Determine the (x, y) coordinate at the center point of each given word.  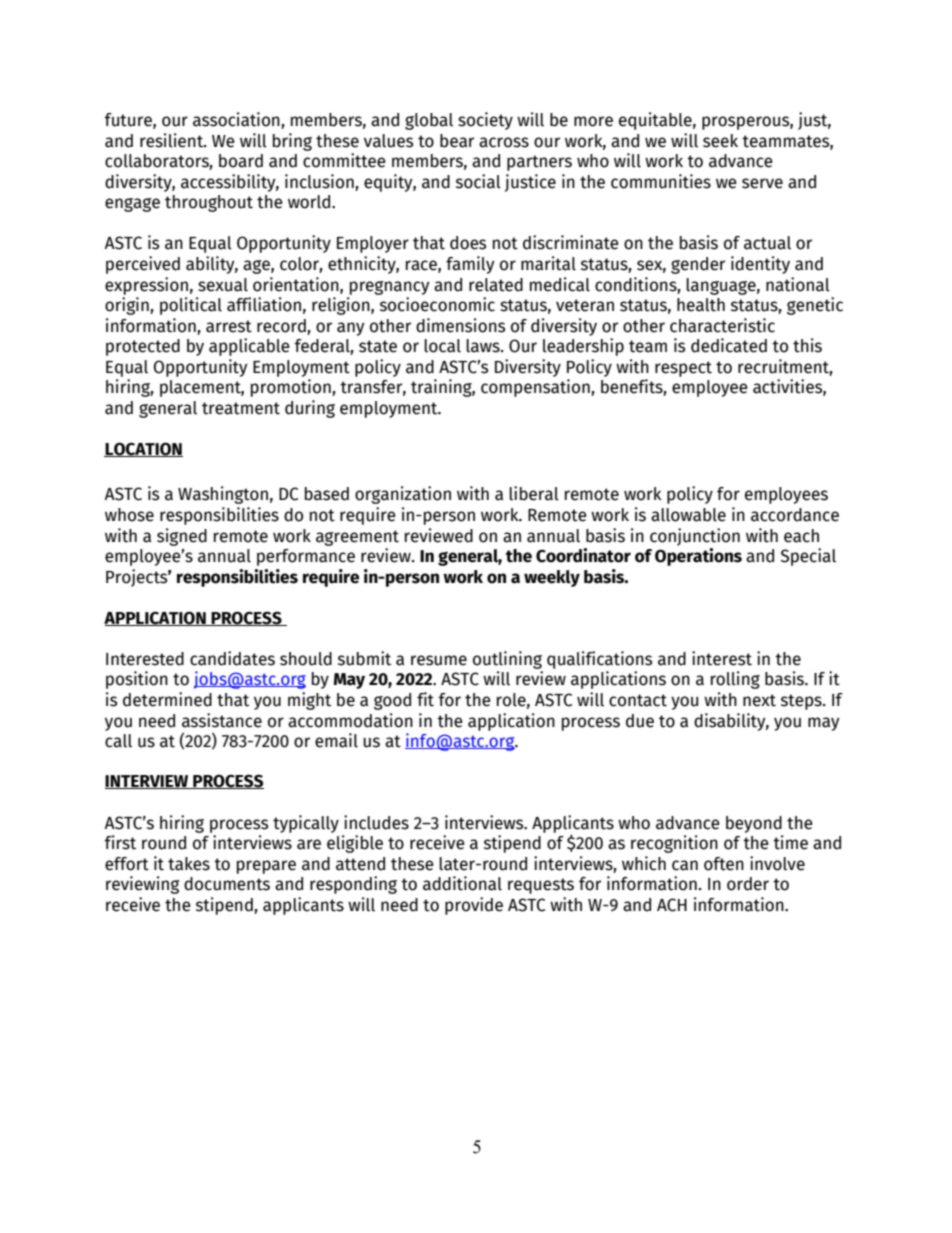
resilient (173, 140)
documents (227, 884)
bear (457, 141)
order (748, 884)
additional (462, 883)
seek (720, 141)
